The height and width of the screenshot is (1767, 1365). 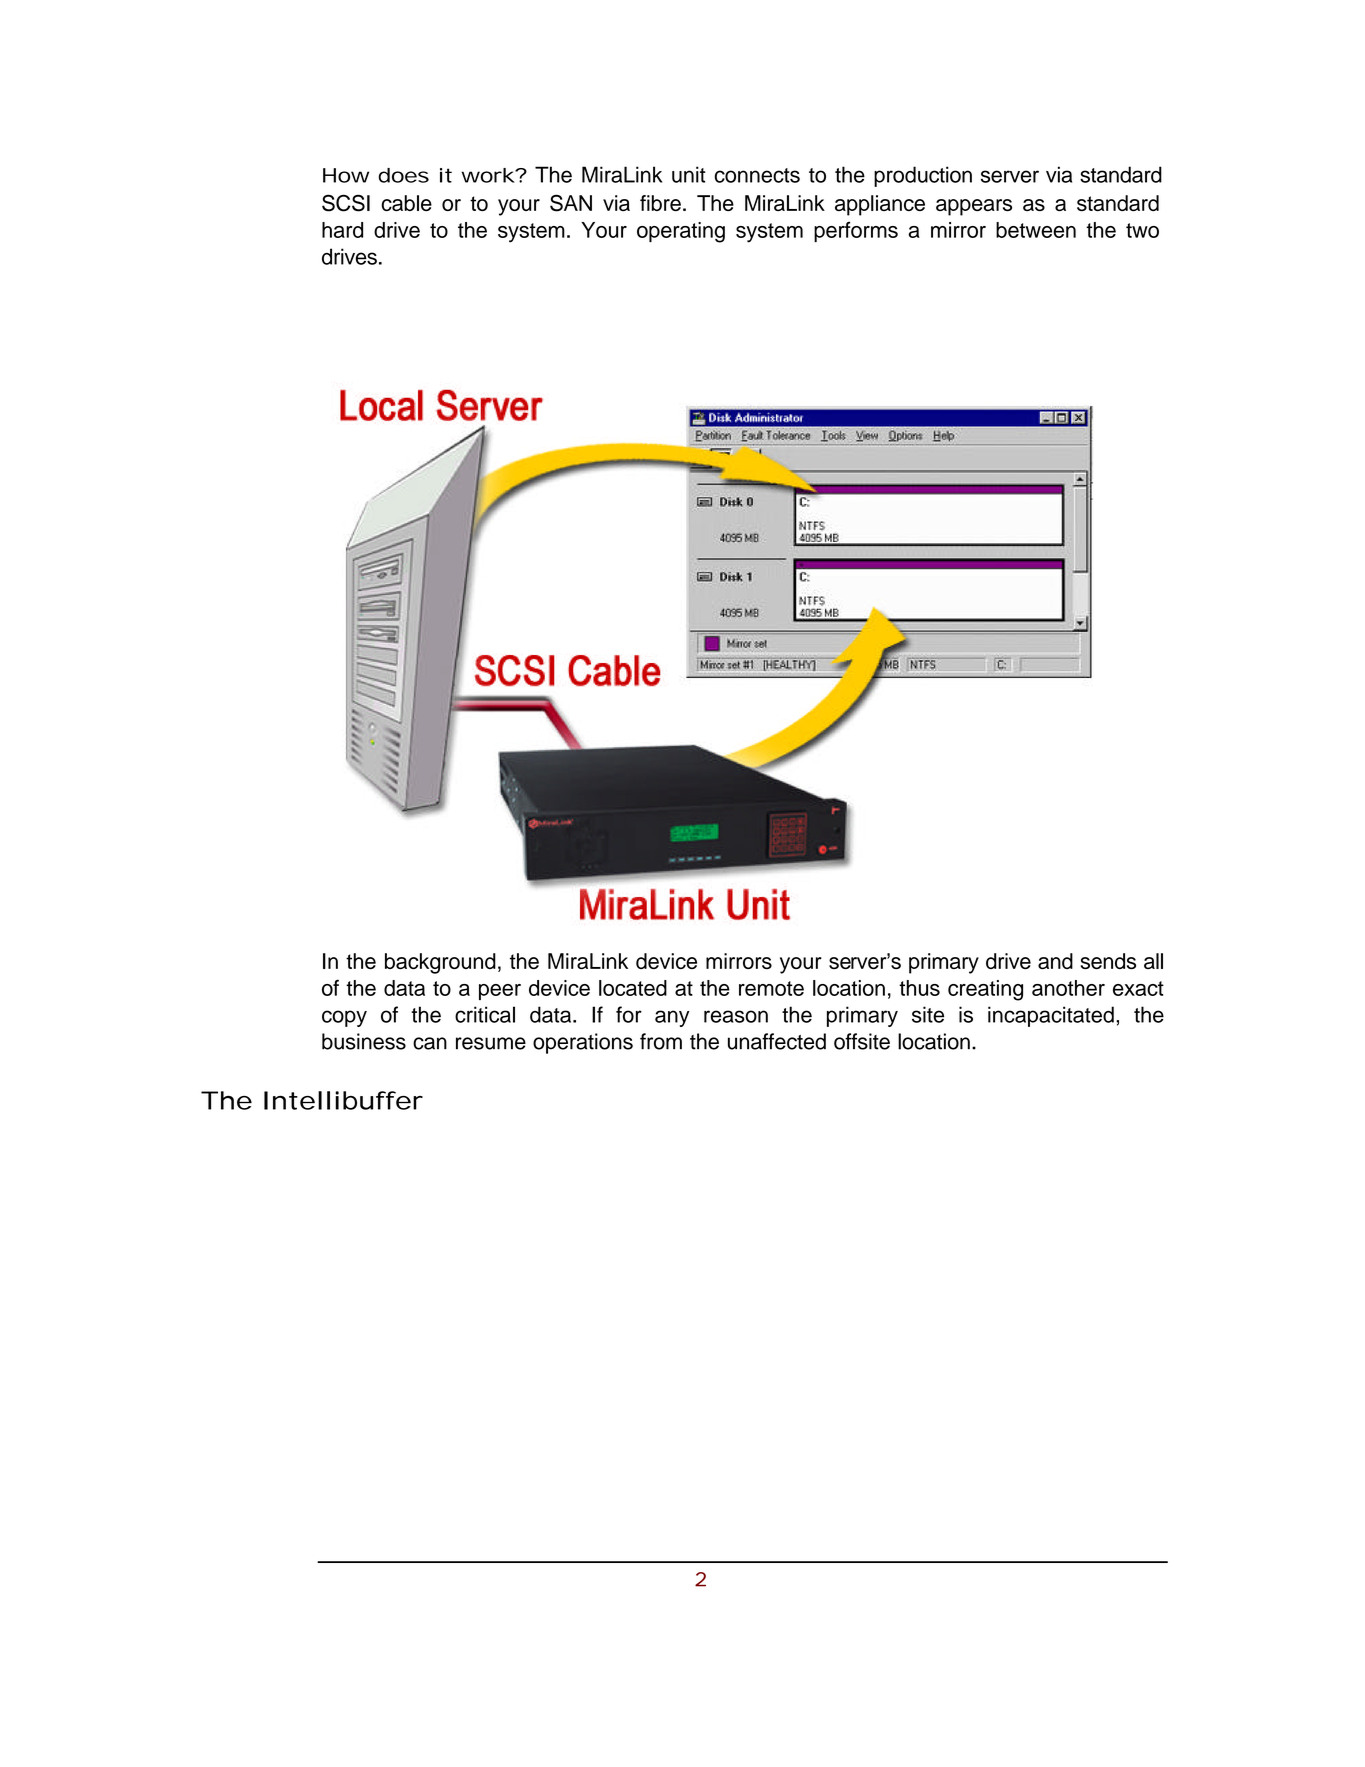 I want to click on cable, so click(x=406, y=203).
